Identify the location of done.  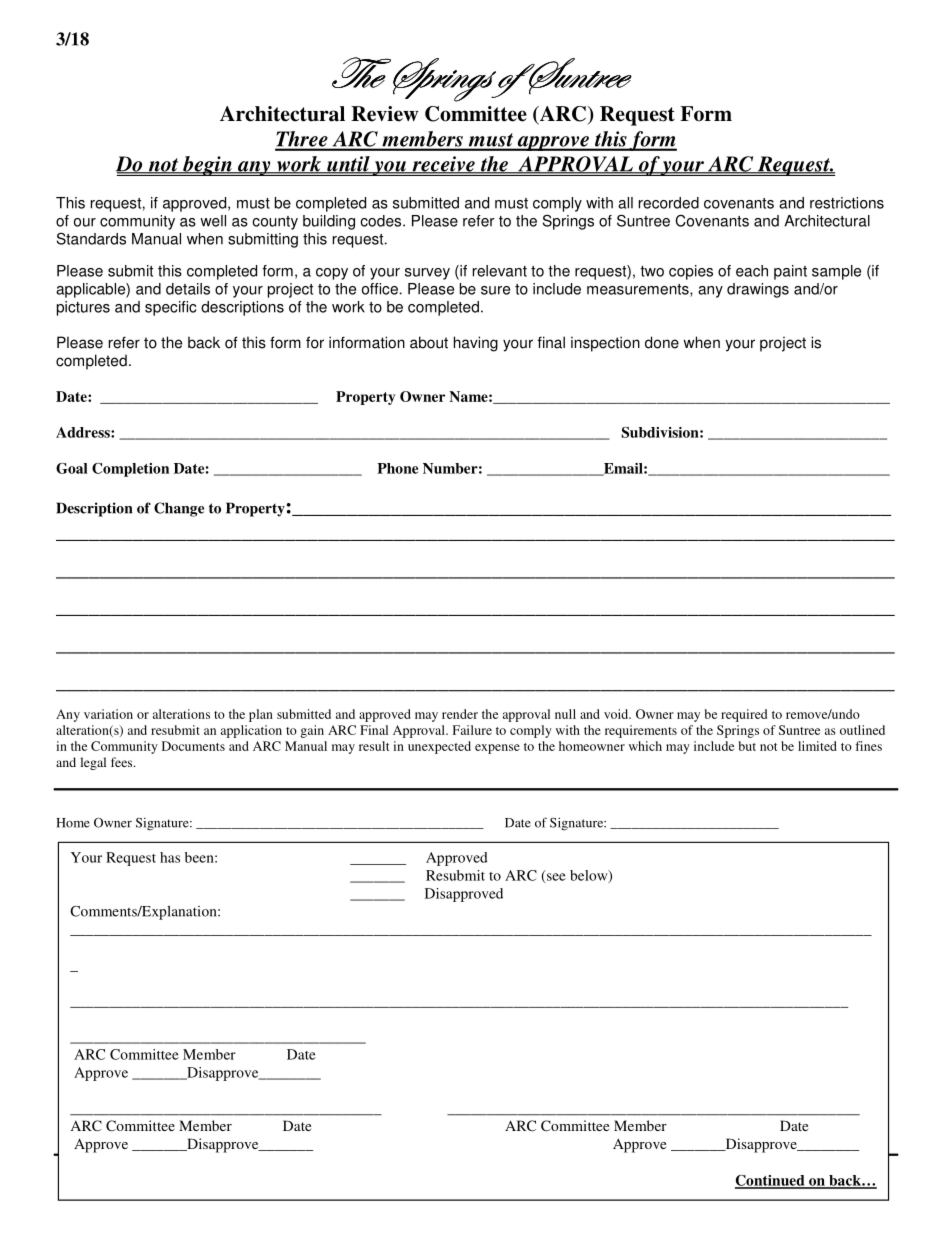
(662, 342).
